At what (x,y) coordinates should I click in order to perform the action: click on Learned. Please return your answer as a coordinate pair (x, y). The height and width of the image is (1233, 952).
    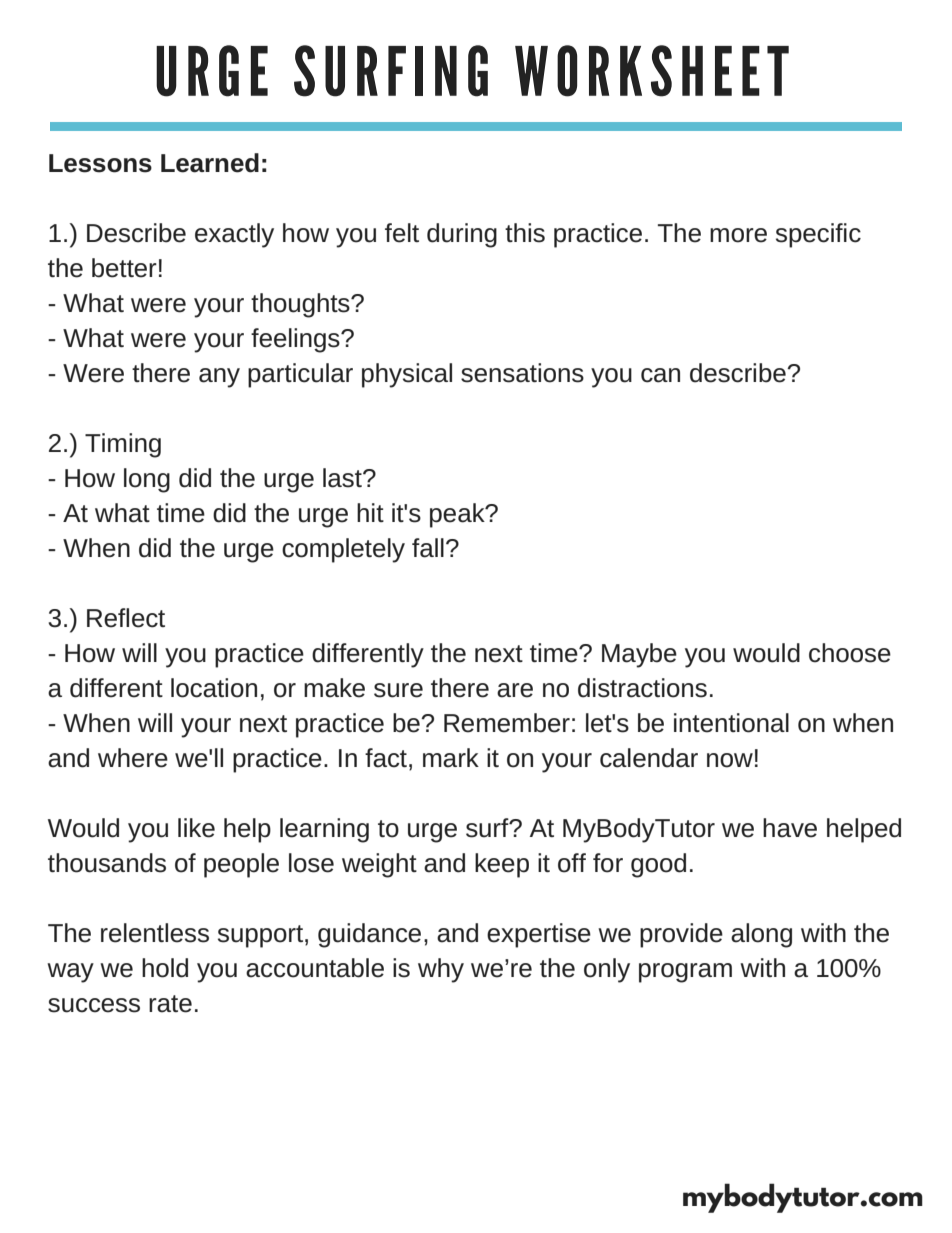
    Looking at the image, I should click on (210, 163).
